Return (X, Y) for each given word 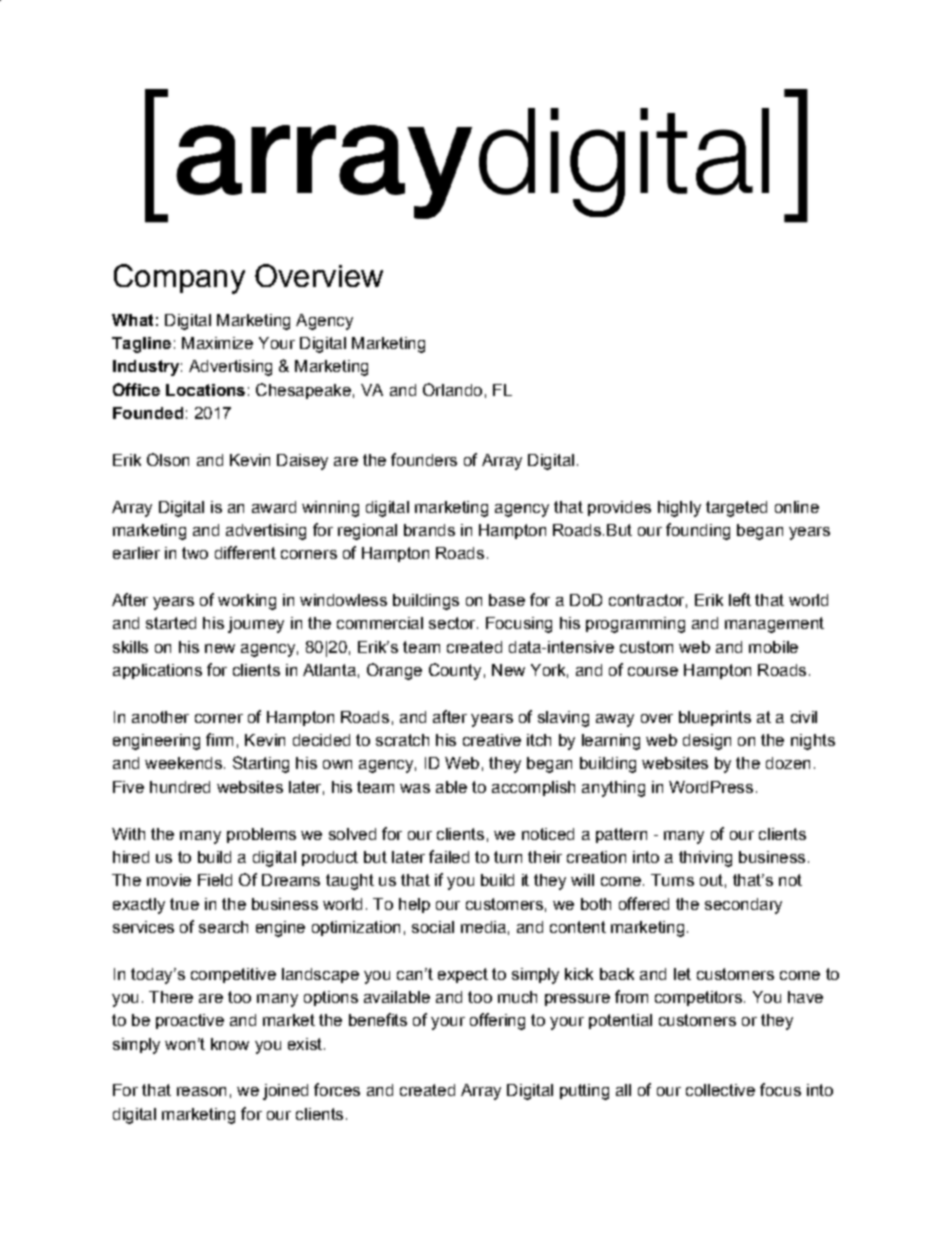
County (455, 671)
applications (157, 671)
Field (215, 880)
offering (497, 1021)
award (274, 507)
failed (449, 856)
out (711, 880)
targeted (736, 509)
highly (679, 509)
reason (201, 1091)
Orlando (452, 389)
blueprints (715, 718)
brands (429, 530)
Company (179, 279)
